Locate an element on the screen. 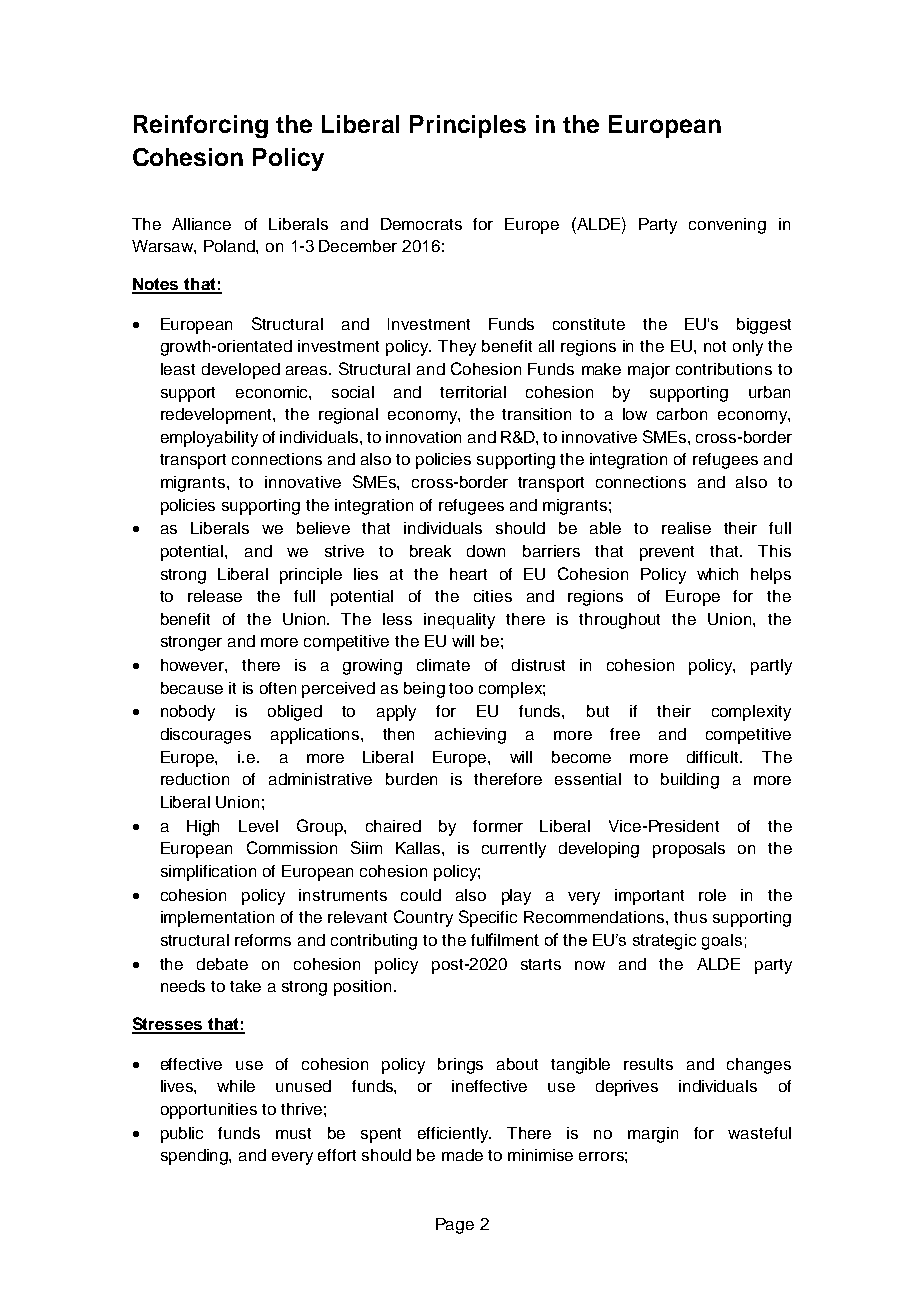  Reinforcing is located at coordinates (201, 126).
